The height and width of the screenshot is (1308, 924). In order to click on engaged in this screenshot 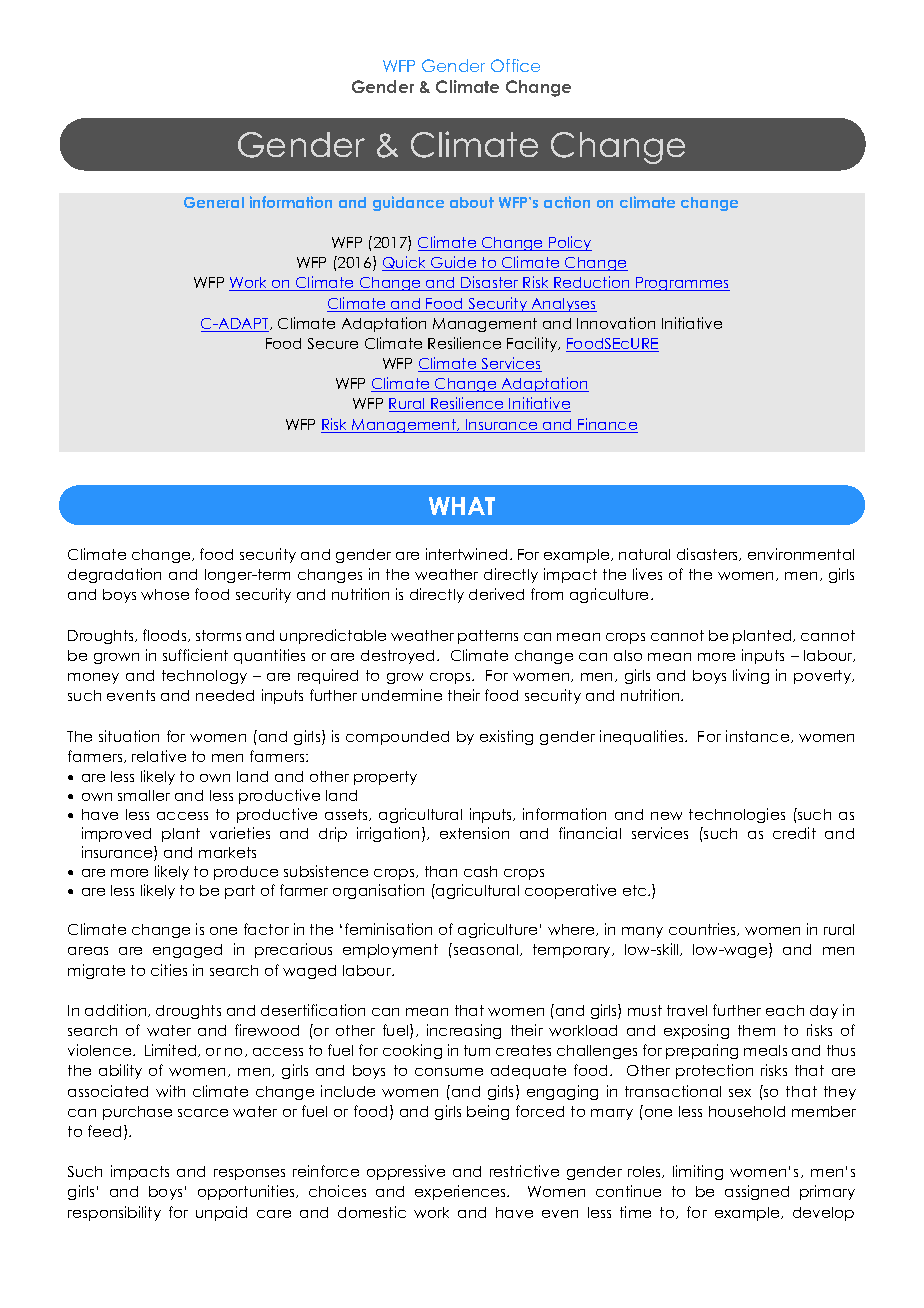, I will do `click(187, 951)`.
